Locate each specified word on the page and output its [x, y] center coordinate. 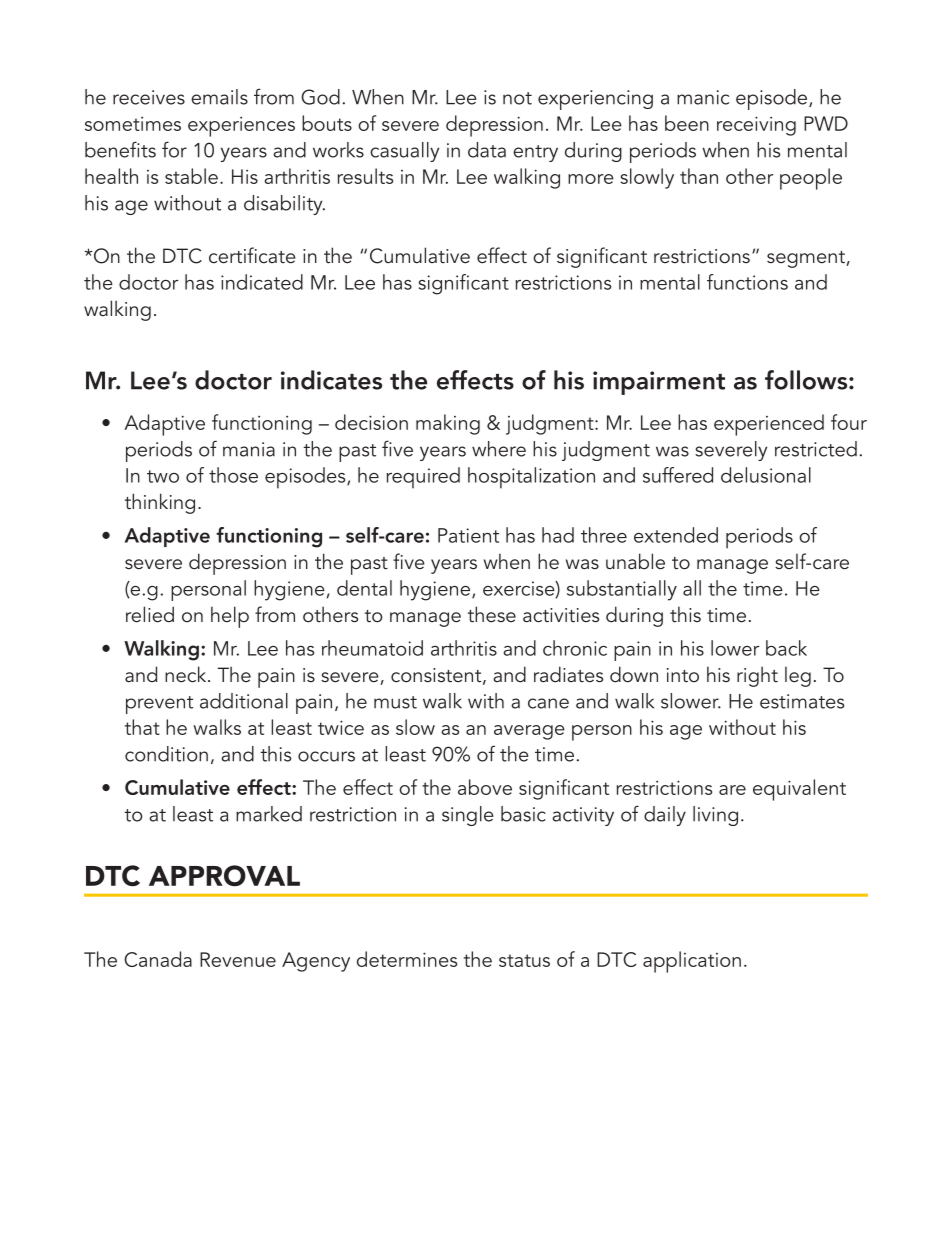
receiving [756, 126]
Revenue [238, 959]
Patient [468, 535]
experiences [241, 127]
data [487, 150]
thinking [160, 503]
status [524, 960]
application [692, 962]
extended [676, 535]
